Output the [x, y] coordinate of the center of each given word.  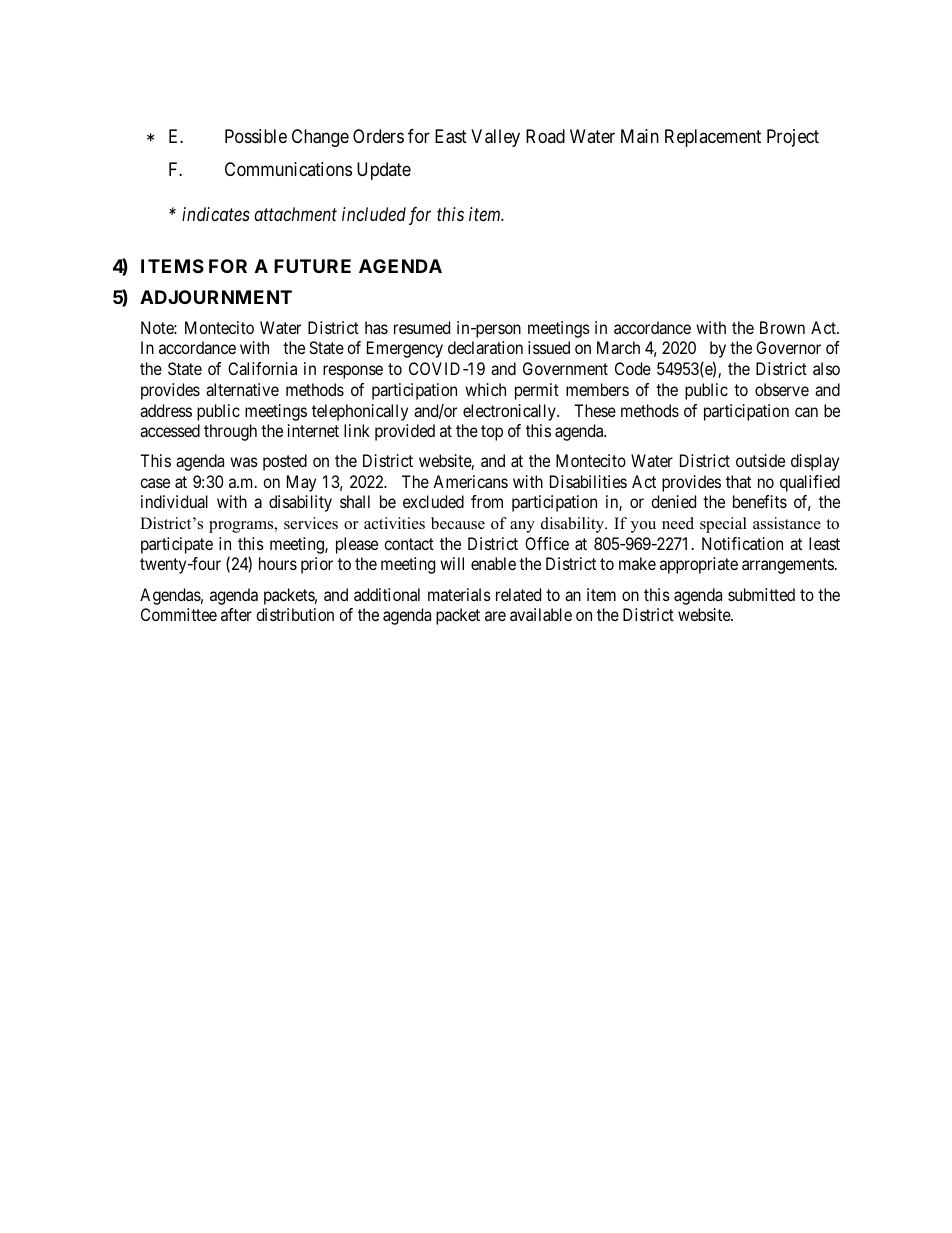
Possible [256, 136]
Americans [470, 481]
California [262, 368]
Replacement [713, 138]
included [374, 214]
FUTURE [312, 266]
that [738, 481]
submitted [761, 594]
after [236, 614]
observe [782, 389]
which [485, 389]
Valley [495, 138]
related [518, 594]
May [301, 483]
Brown [782, 327]
